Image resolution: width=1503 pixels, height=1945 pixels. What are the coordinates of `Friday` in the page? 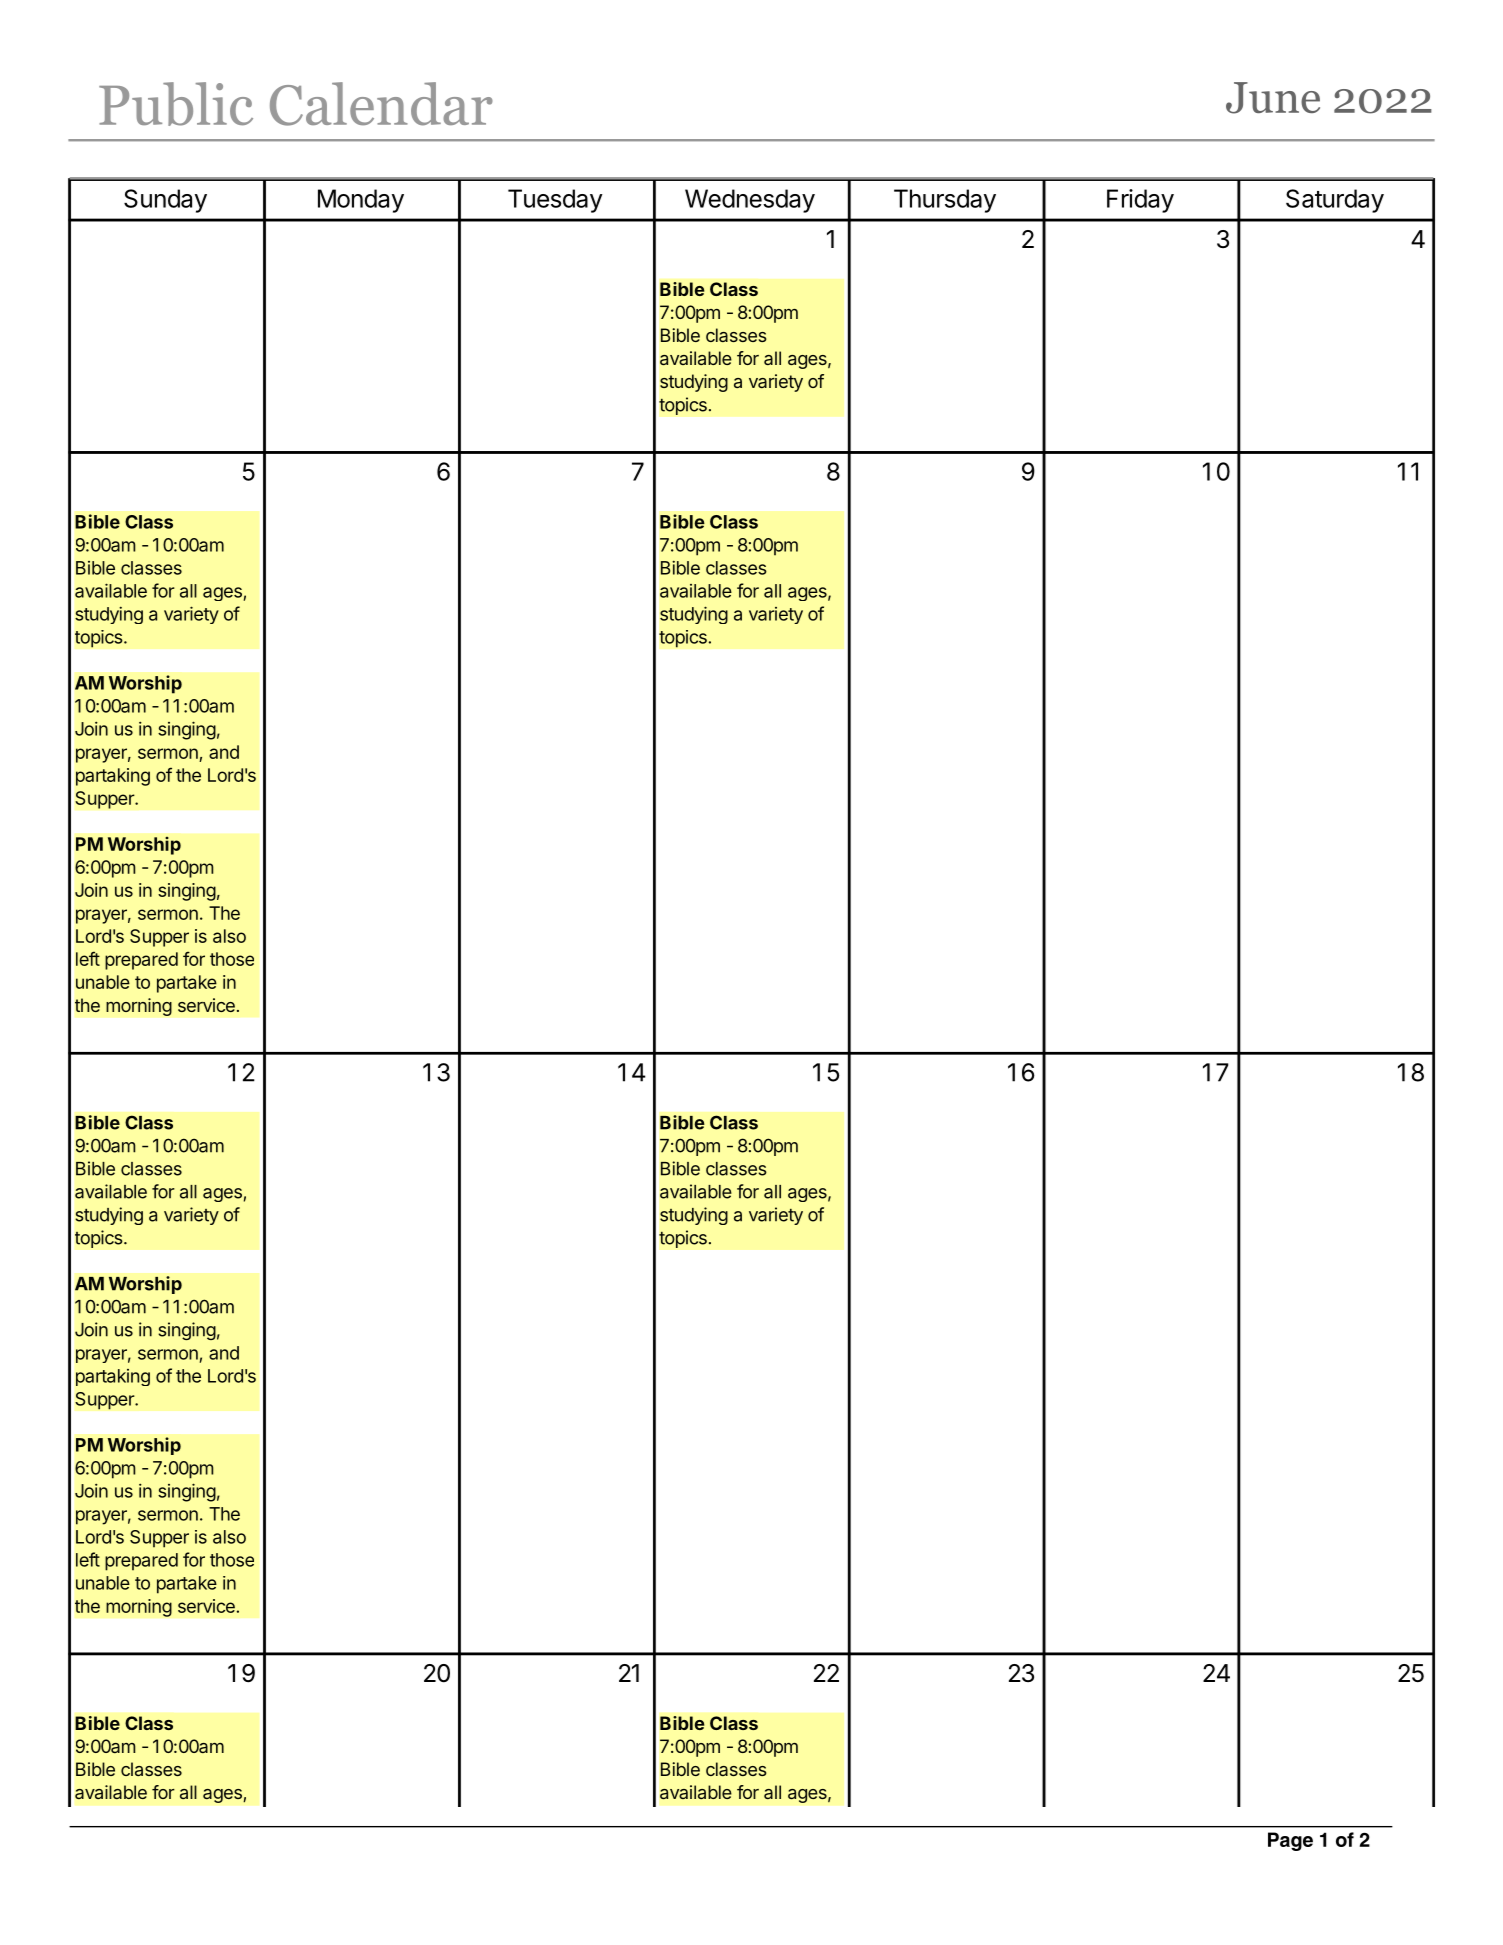 It's located at (1140, 201).
